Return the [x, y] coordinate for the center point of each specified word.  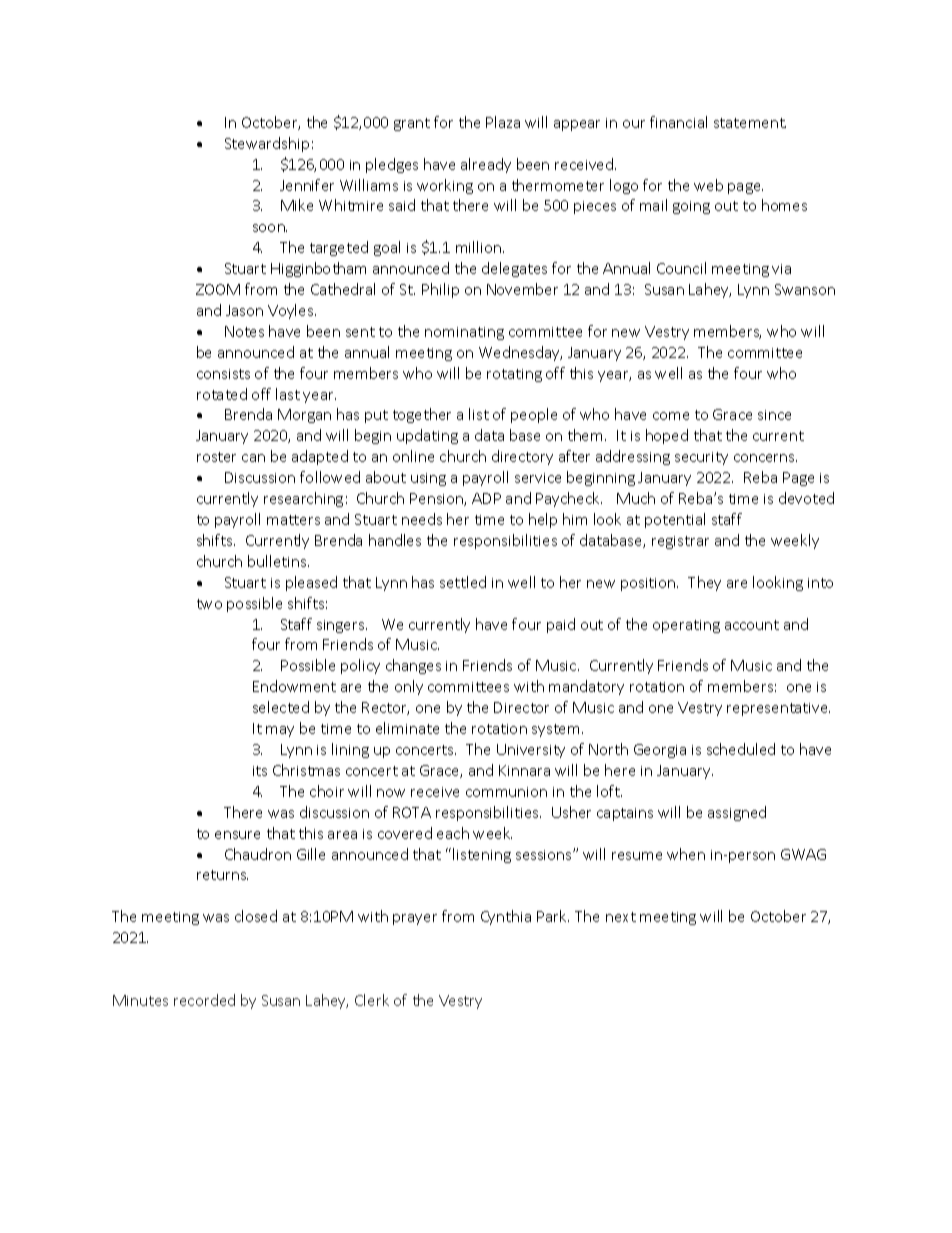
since [774, 415]
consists [223, 374]
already [486, 165]
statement [750, 123]
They [704, 583]
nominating [464, 333]
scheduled [741, 749]
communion [506, 792]
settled [463, 582]
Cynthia [506, 917]
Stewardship [267, 144]
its [260, 771]
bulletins [278, 561]
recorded [204, 1000]
